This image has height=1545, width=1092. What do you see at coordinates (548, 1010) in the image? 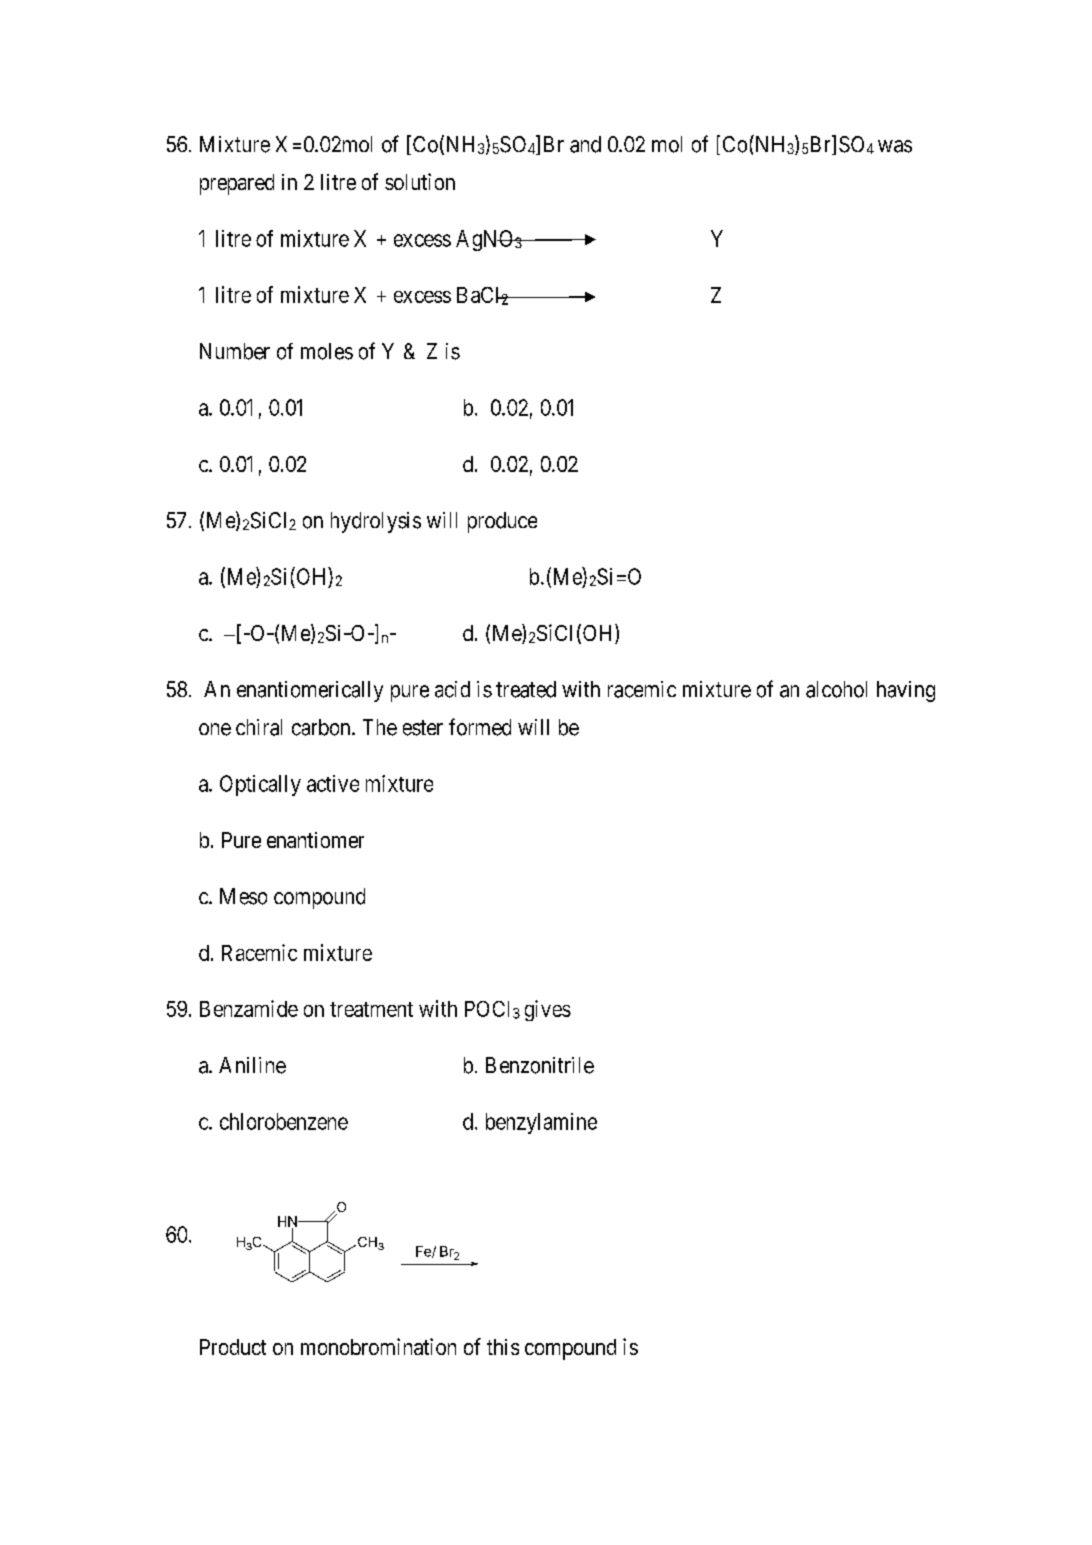
I see `gives` at bounding box center [548, 1010].
